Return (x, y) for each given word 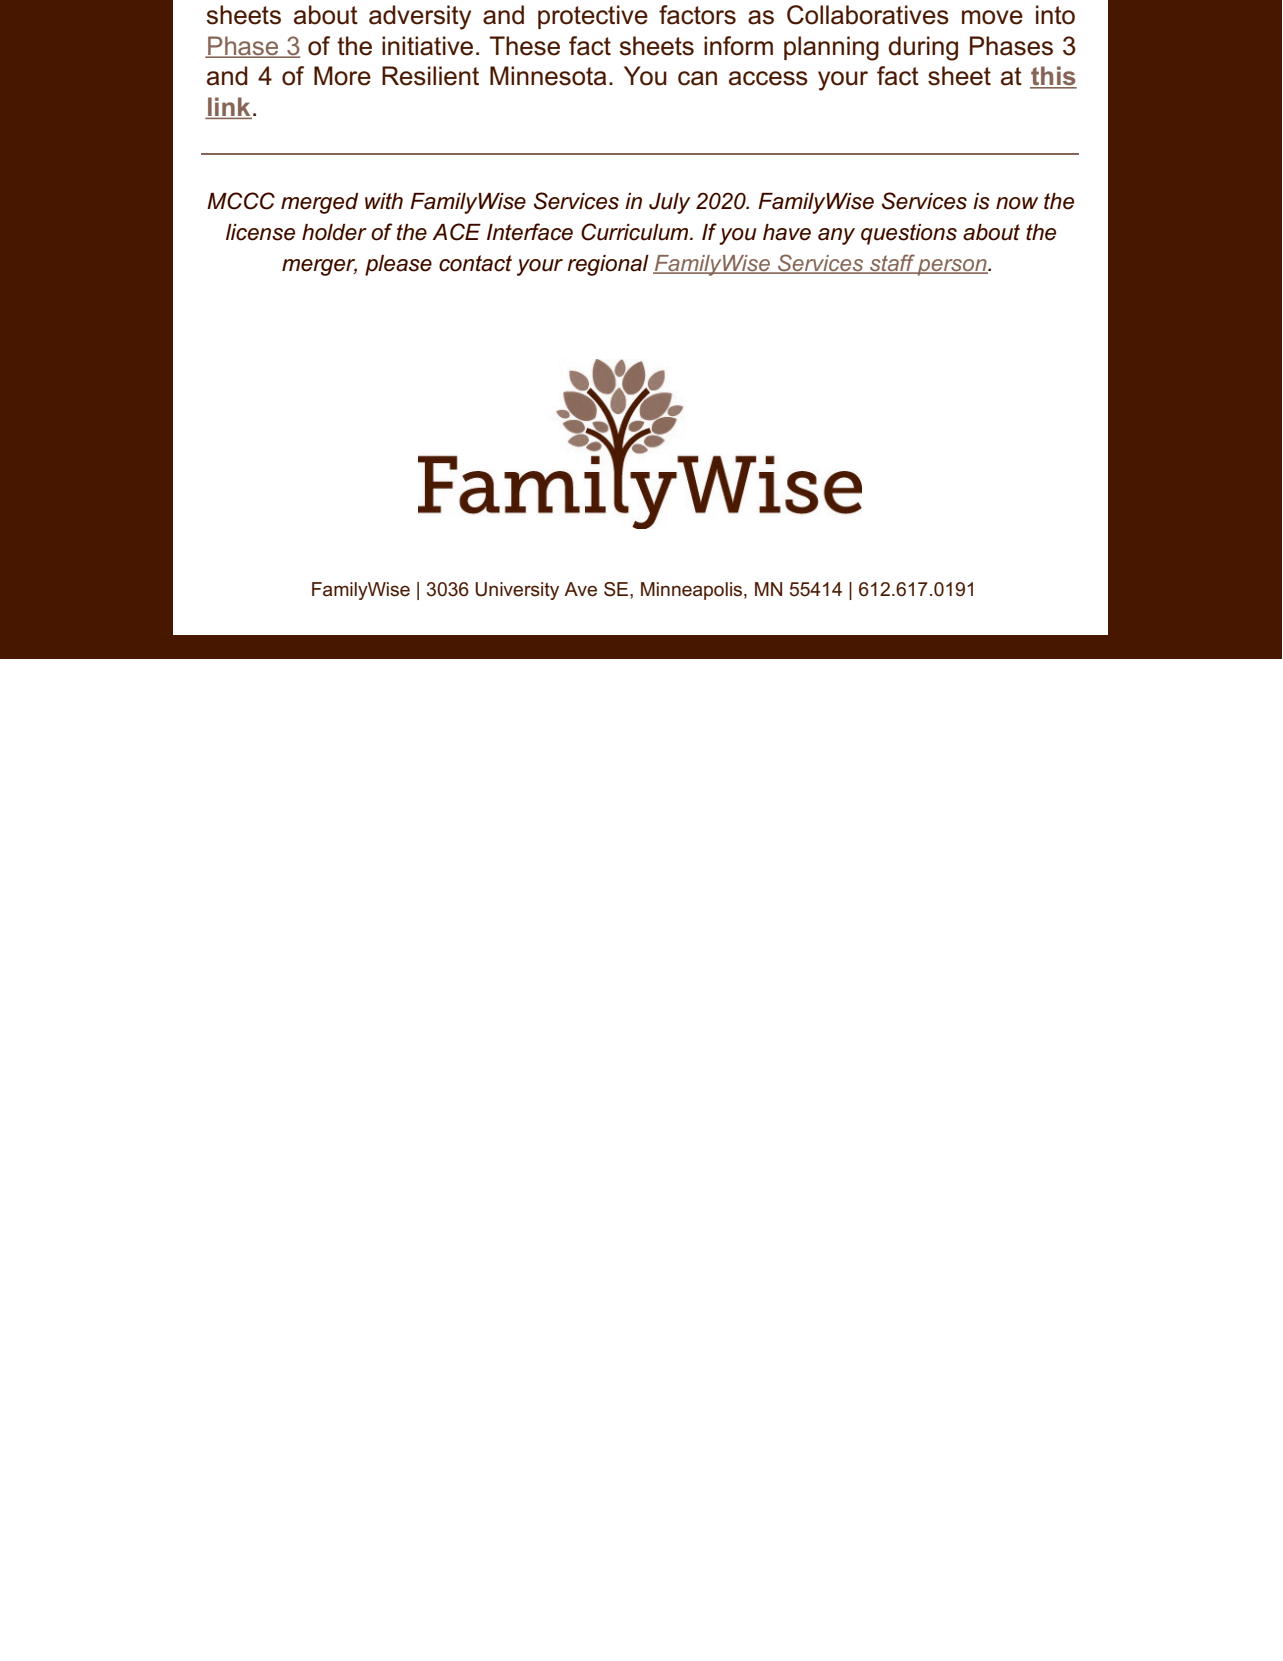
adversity (420, 17)
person (952, 267)
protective (593, 17)
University (517, 591)
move (992, 17)
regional (608, 265)
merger (319, 267)
